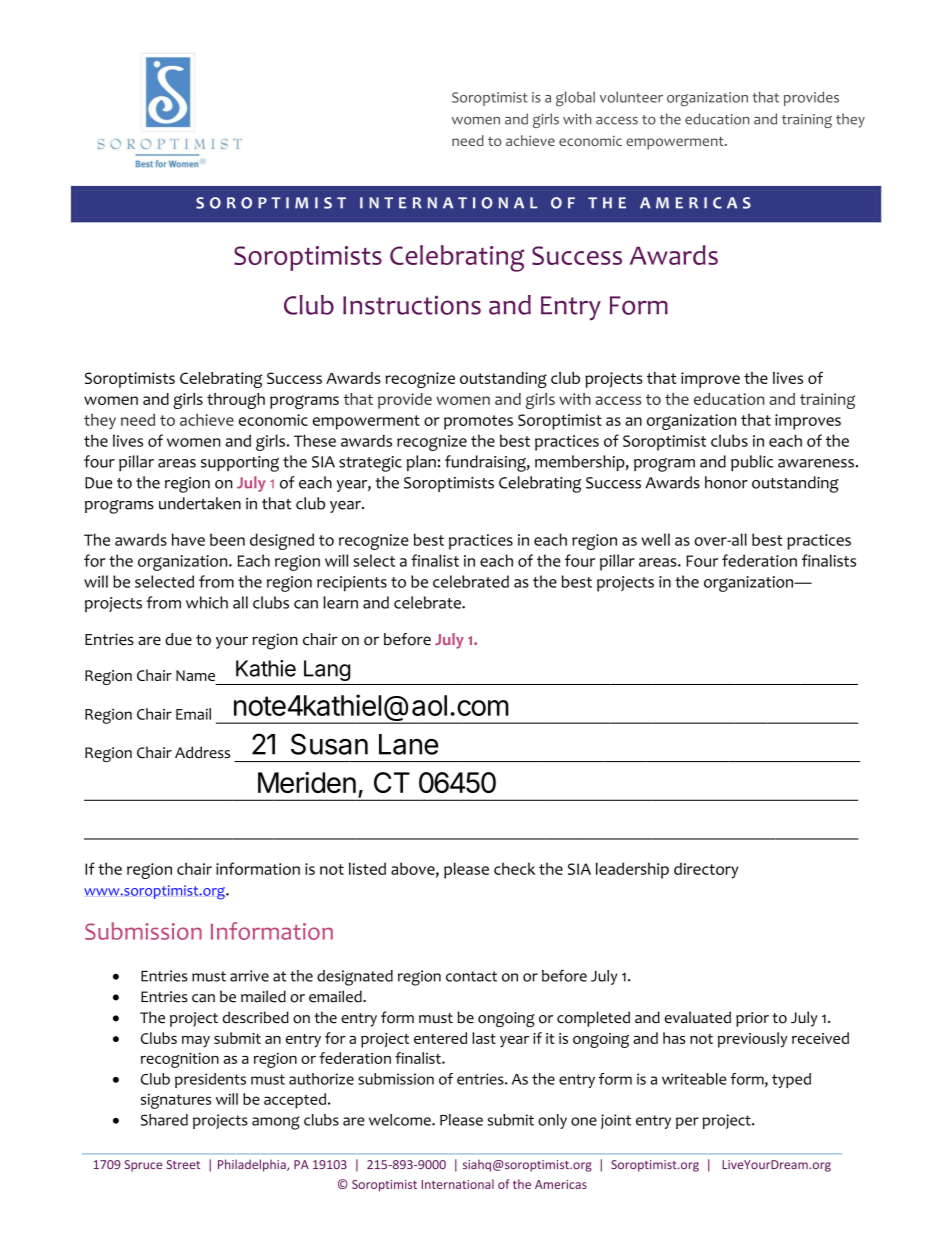 The height and width of the screenshot is (1233, 952). Describe the element at coordinates (575, 99) in the screenshot. I see `global` at that location.
